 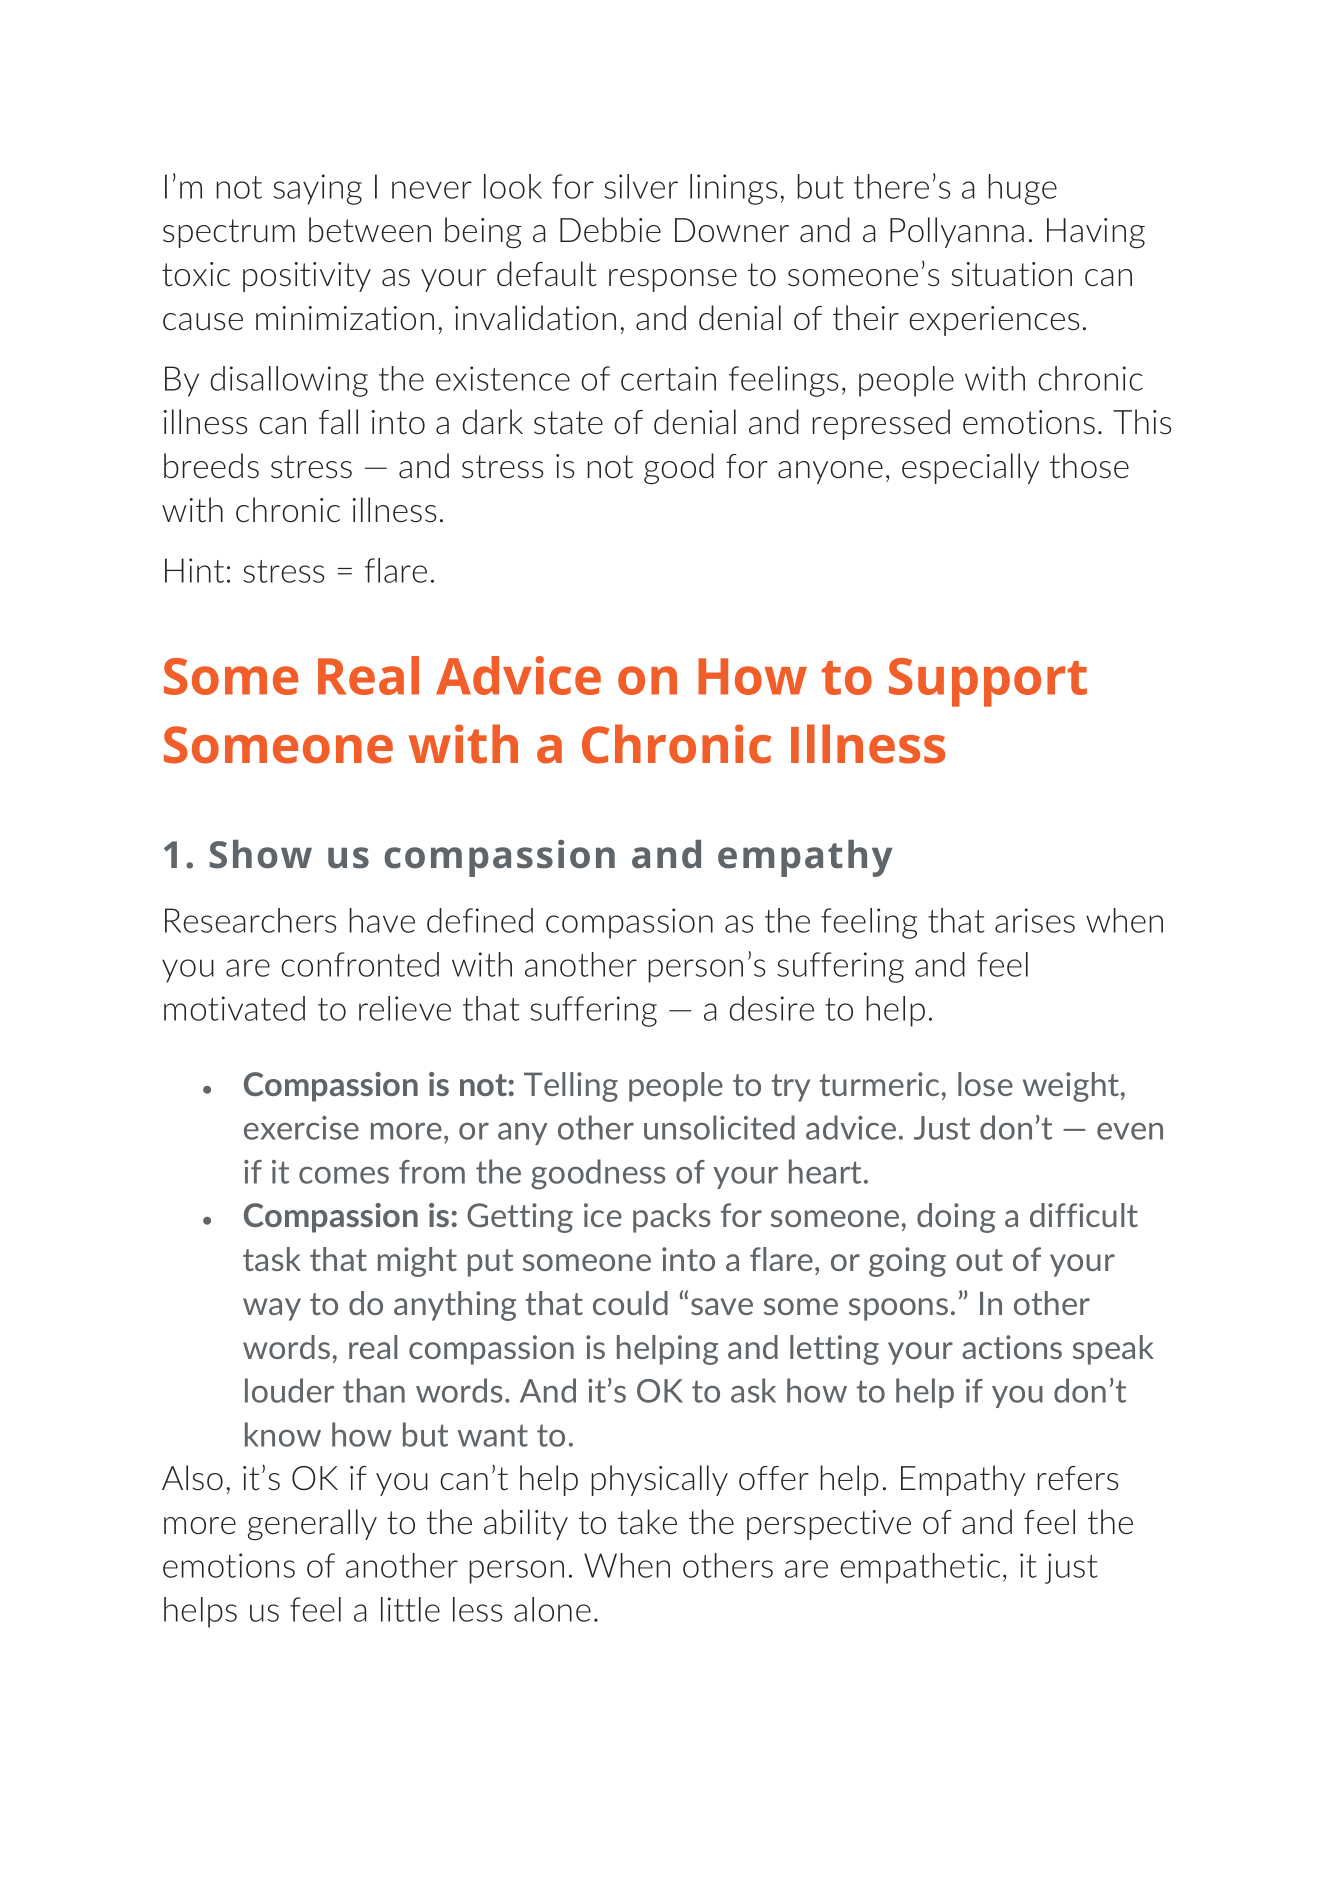 What do you see at coordinates (647, 1522) in the screenshot?
I see `take` at bounding box center [647, 1522].
